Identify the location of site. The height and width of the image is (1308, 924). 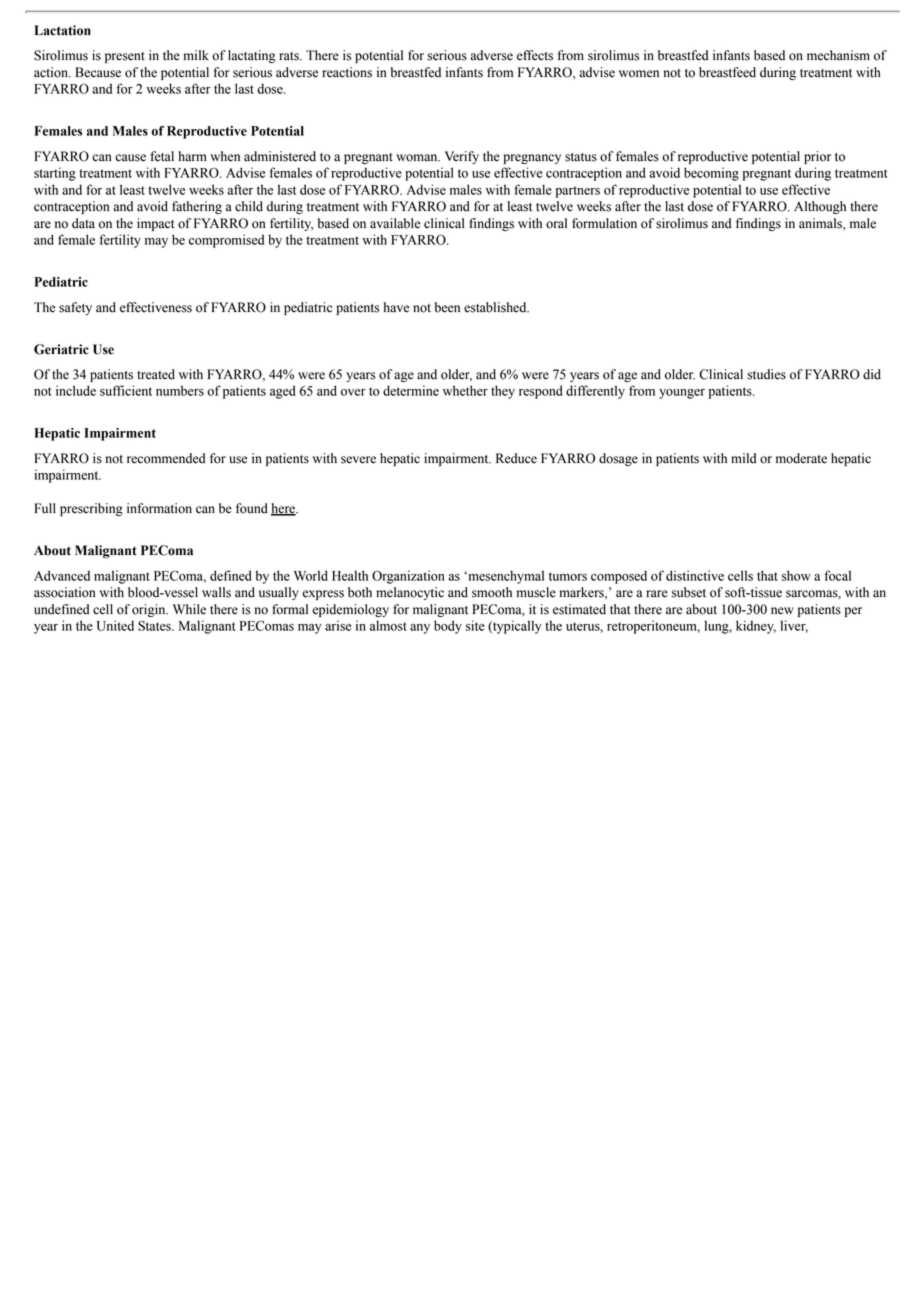
(475, 625).
